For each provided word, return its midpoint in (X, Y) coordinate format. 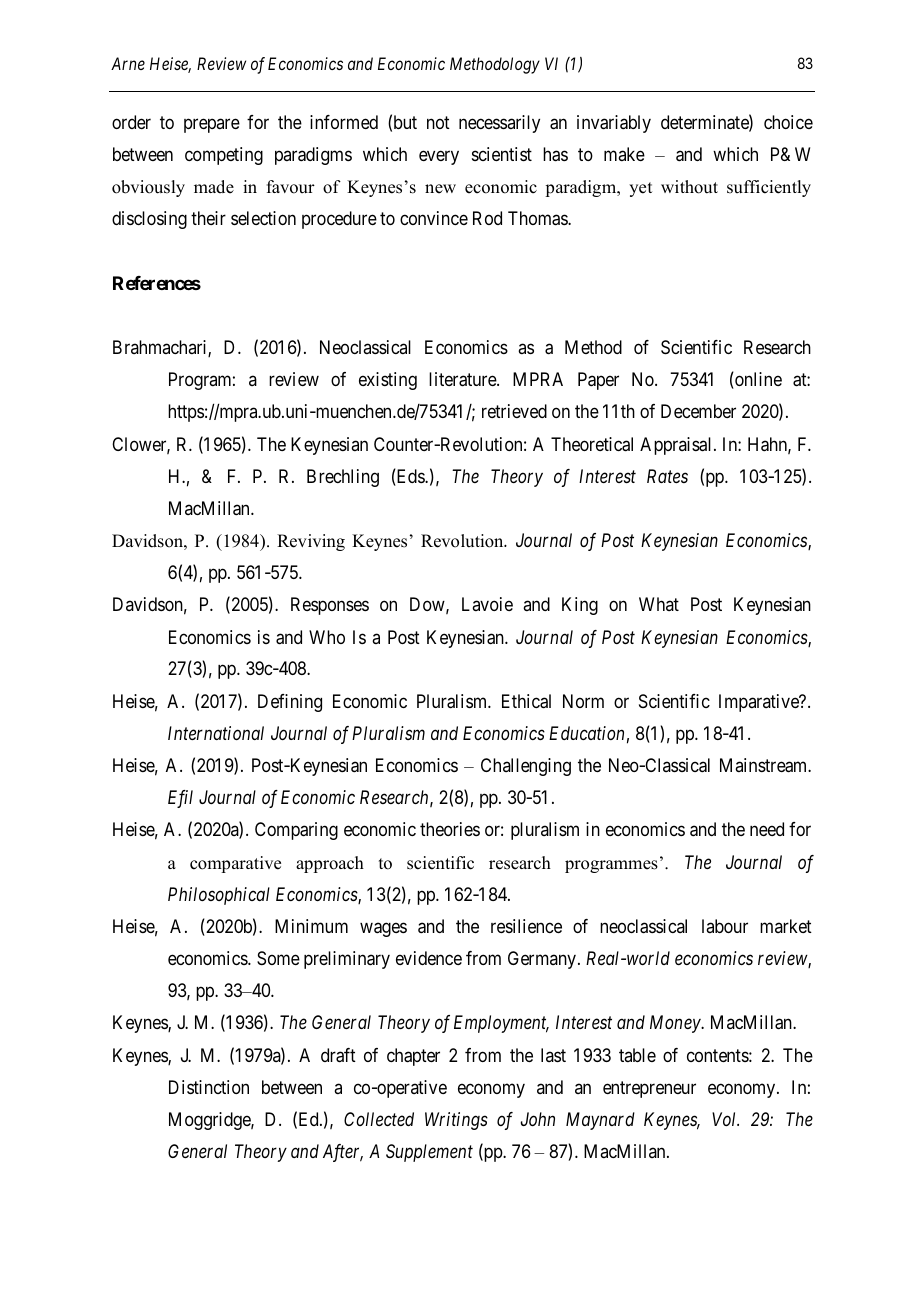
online (757, 380)
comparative (235, 864)
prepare (212, 125)
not (438, 122)
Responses (330, 606)
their (208, 218)
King (580, 606)
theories (450, 829)
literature (463, 379)
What (659, 604)
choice (788, 122)
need (767, 829)
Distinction (209, 1087)
